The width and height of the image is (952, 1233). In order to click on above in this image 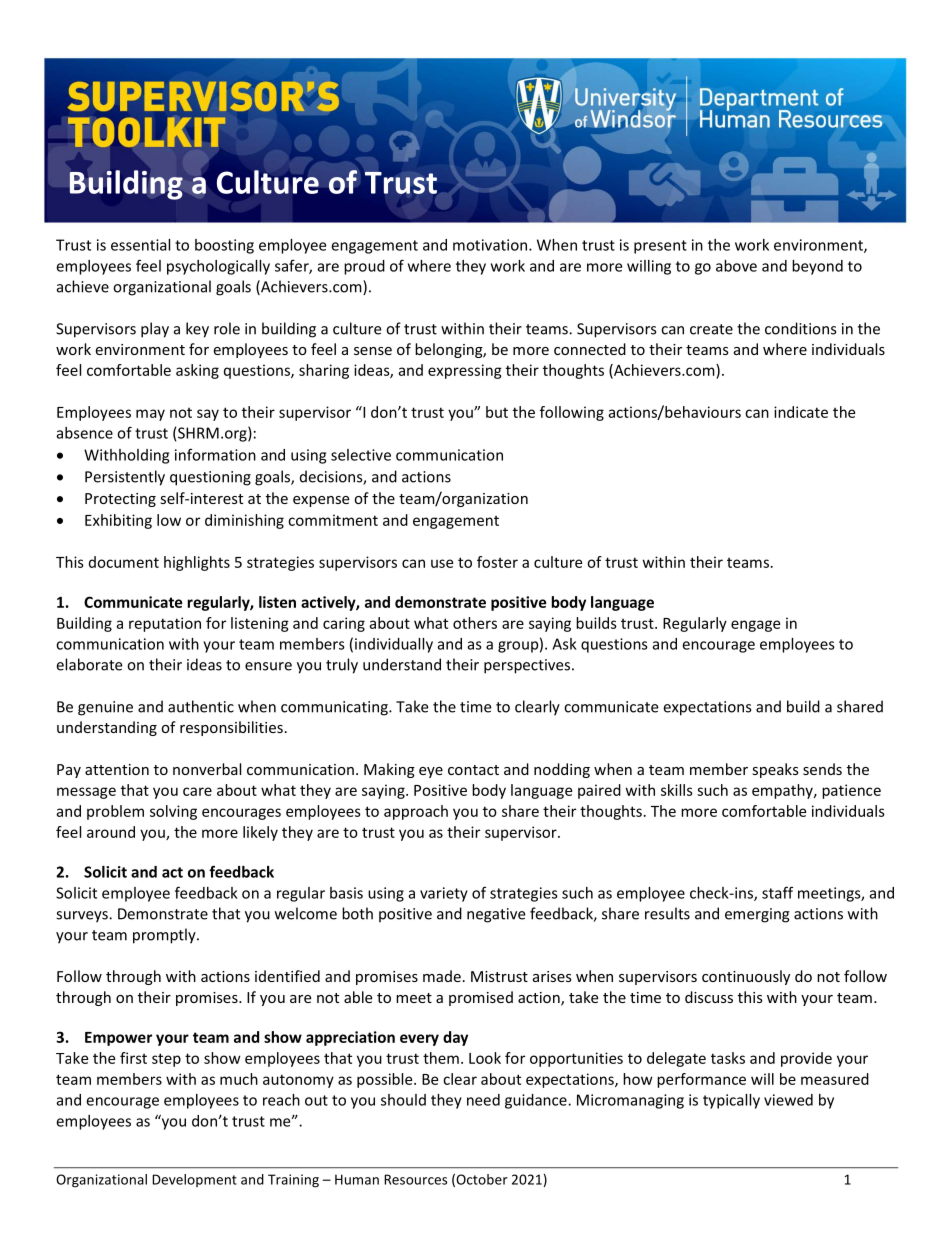, I will do `click(736, 266)`.
